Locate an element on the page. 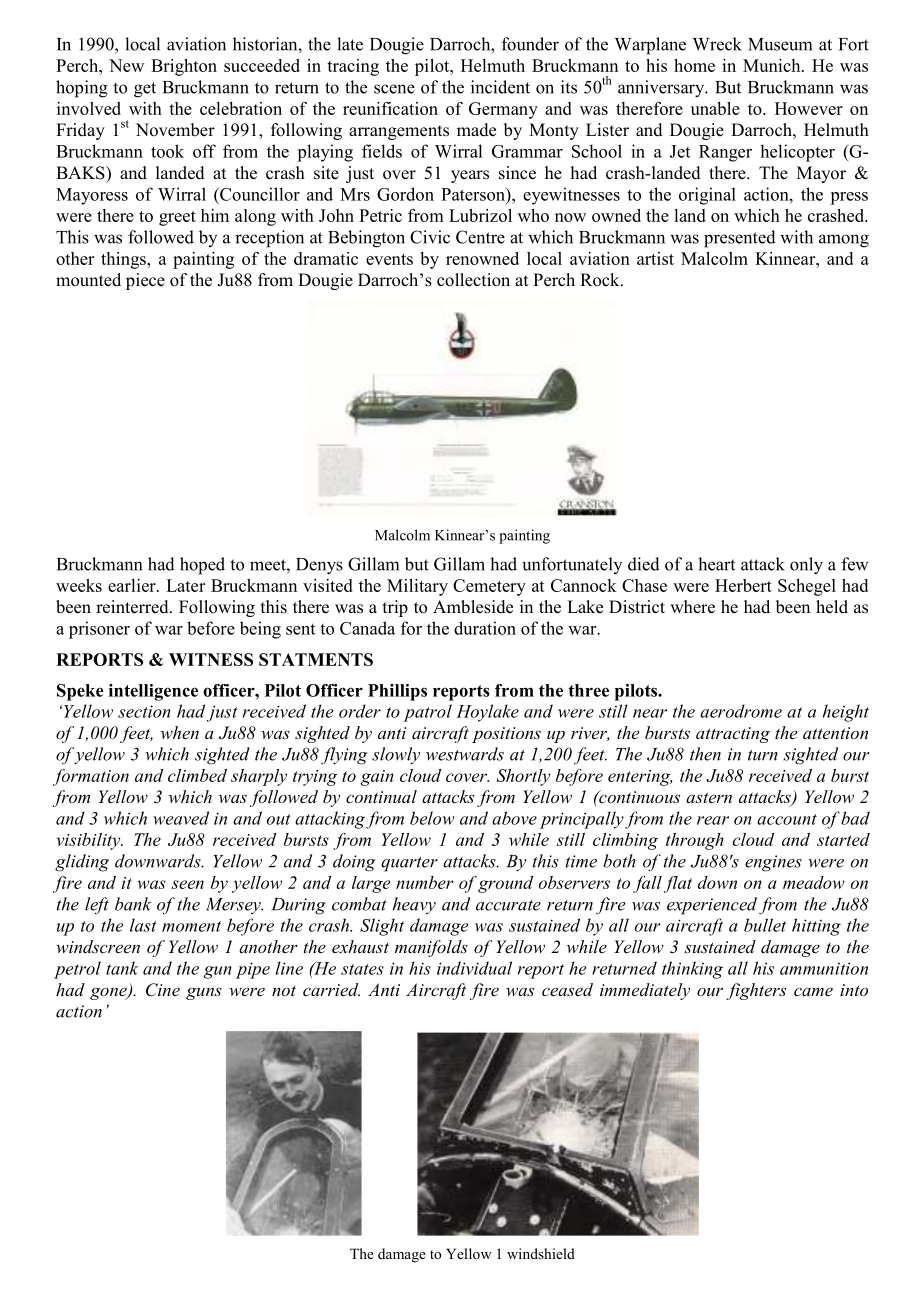 The image size is (924, 1308). artist is located at coordinates (655, 258).
